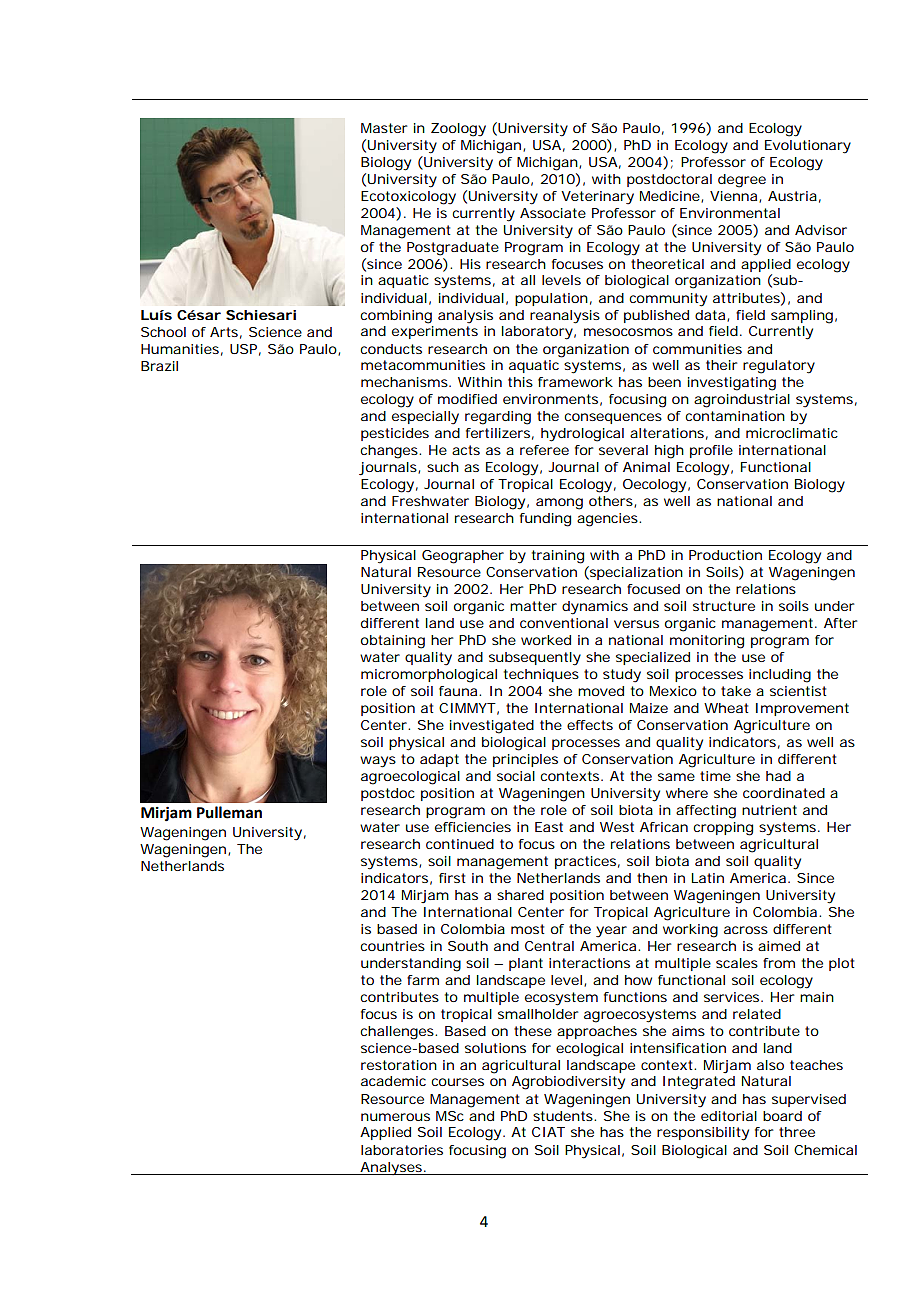 Image resolution: width=924 pixels, height=1308 pixels. Describe the element at coordinates (528, 929) in the screenshot. I see `most` at that location.
